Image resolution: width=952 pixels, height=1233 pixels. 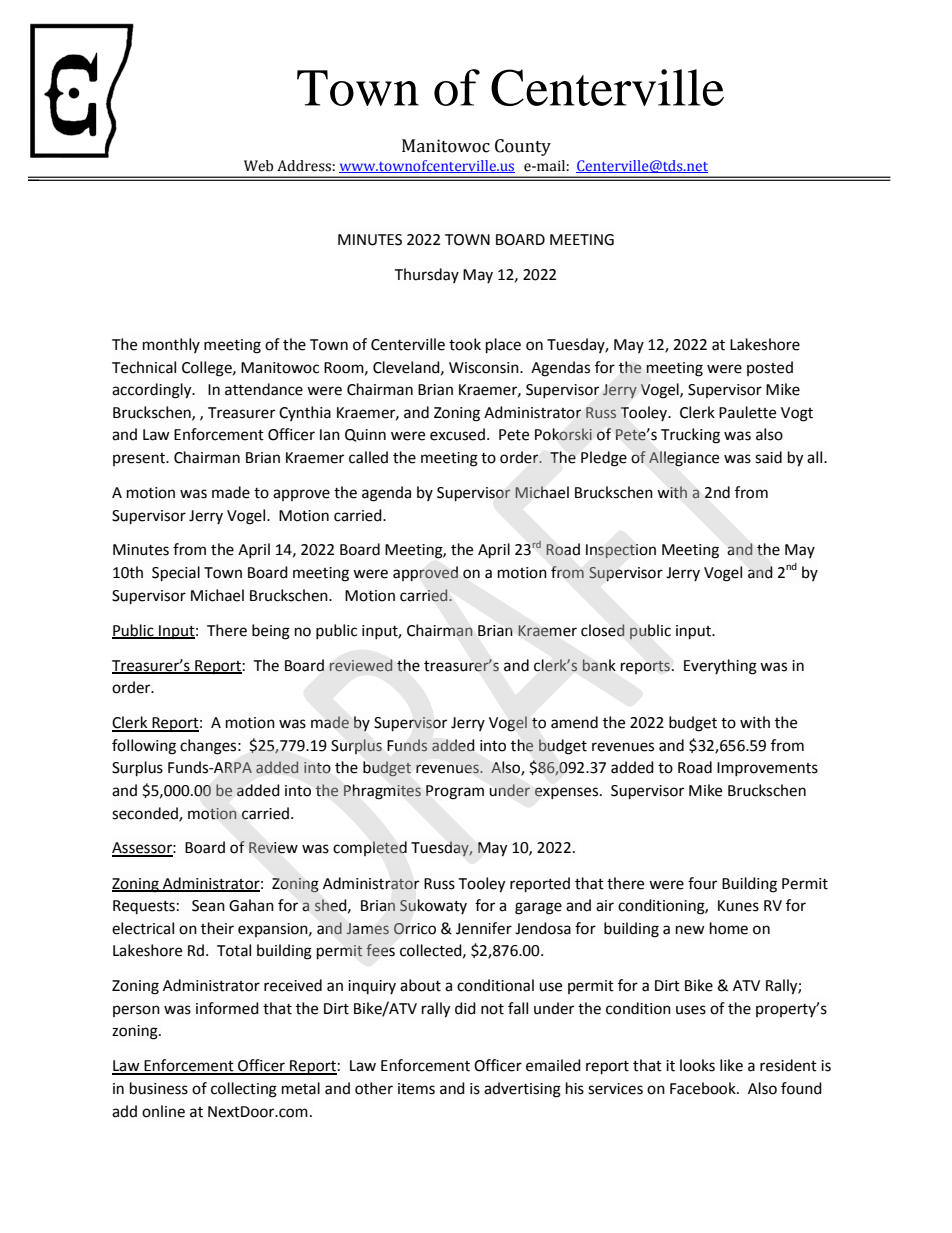 I want to click on items, so click(x=416, y=1089).
